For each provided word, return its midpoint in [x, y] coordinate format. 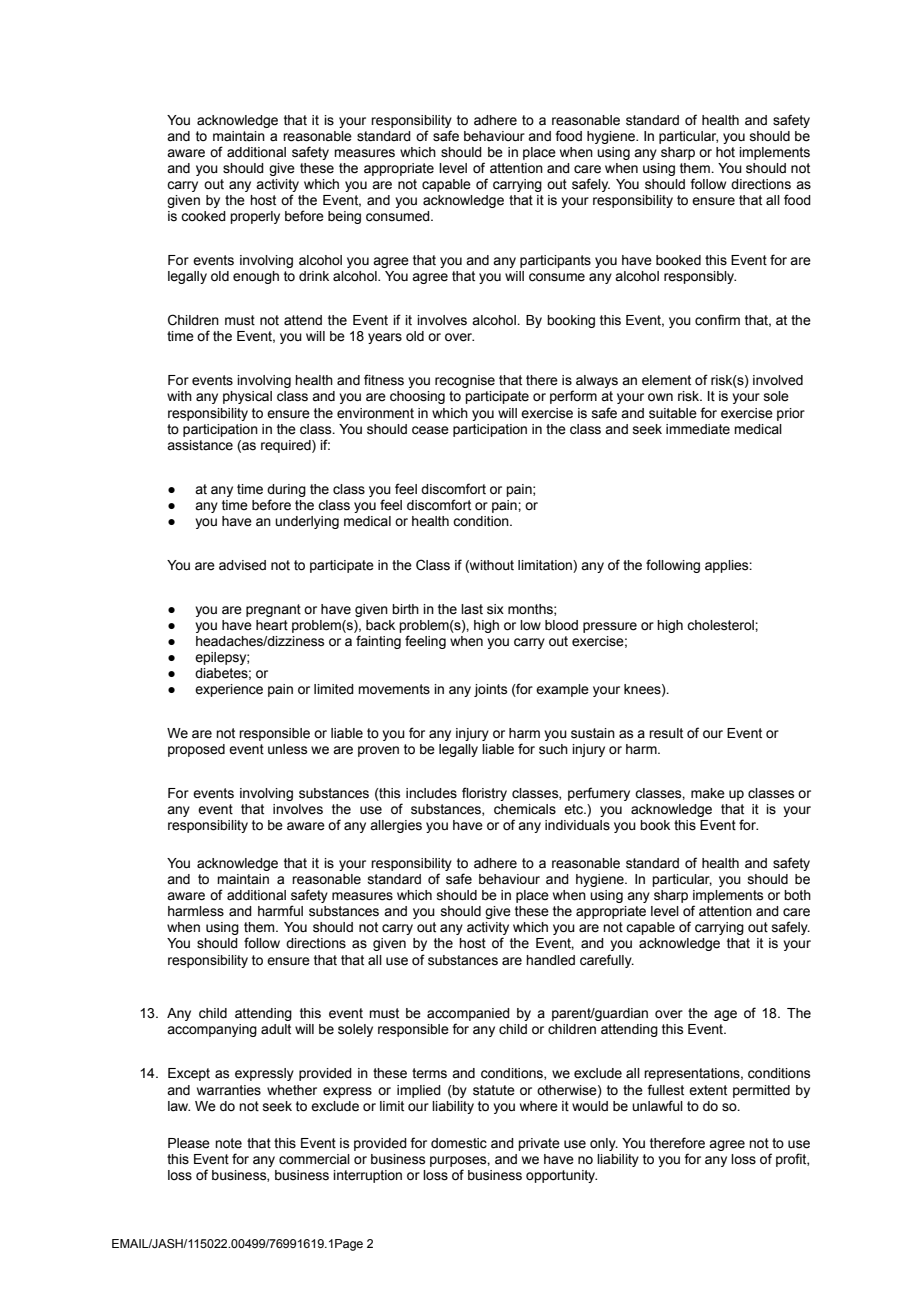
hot [725, 152]
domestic [459, 1143]
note [228, 1143]
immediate [698, 429]
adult [276, 1029]
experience [229, 690]
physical [247, 397]
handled [550, 960]
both [797, 895]
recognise [465, 381]
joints [490, 690]
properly [255, 217]
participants [555, 261]
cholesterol [721, 625]
